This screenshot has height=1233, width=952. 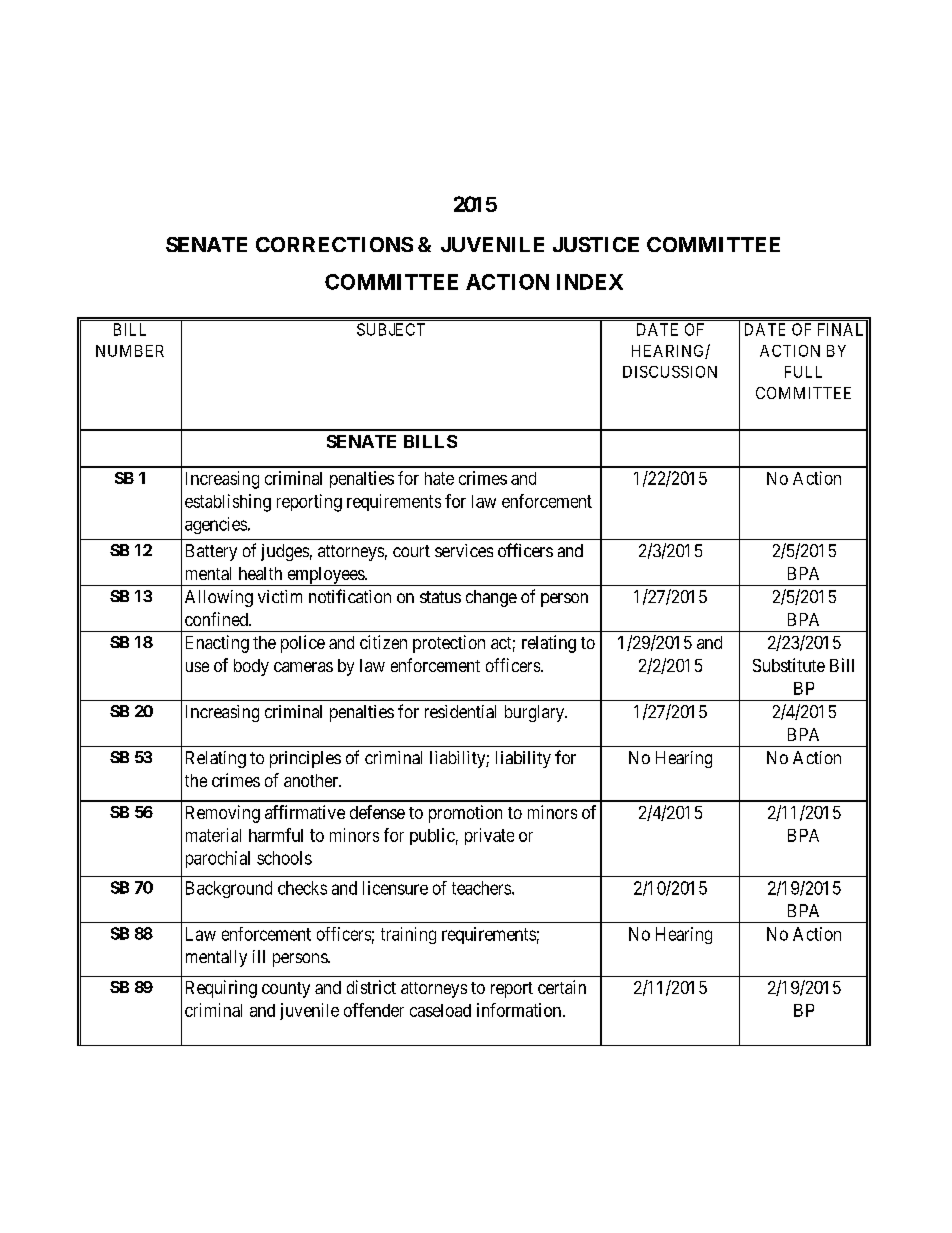 What do you see at coordinates (596, 244) in the screenshot?
I see `JUSTICE` at bounding box center [596, 244].
